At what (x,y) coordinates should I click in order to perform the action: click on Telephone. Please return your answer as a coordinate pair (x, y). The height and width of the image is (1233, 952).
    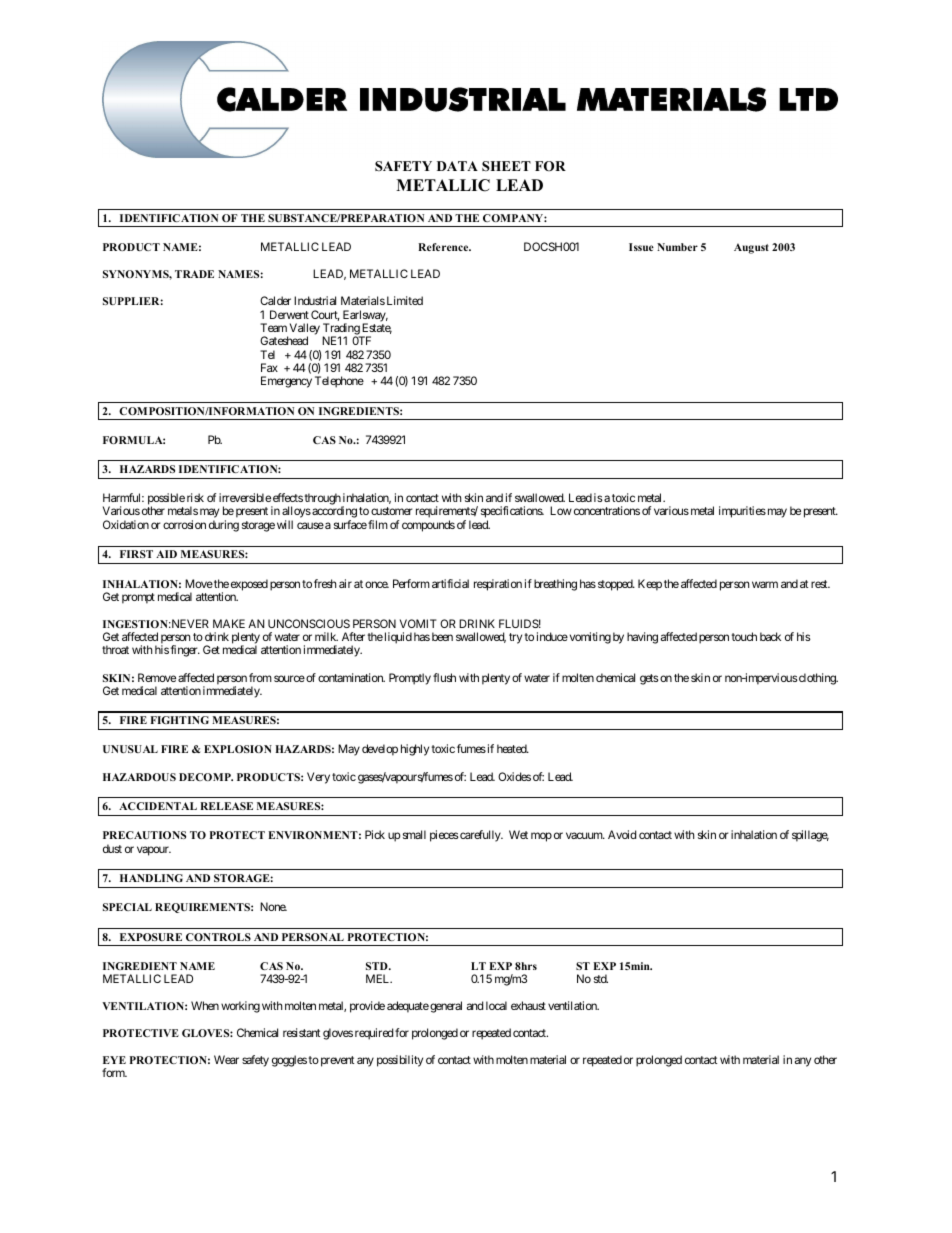
    Looking at the image, I should click on (339, 382).
